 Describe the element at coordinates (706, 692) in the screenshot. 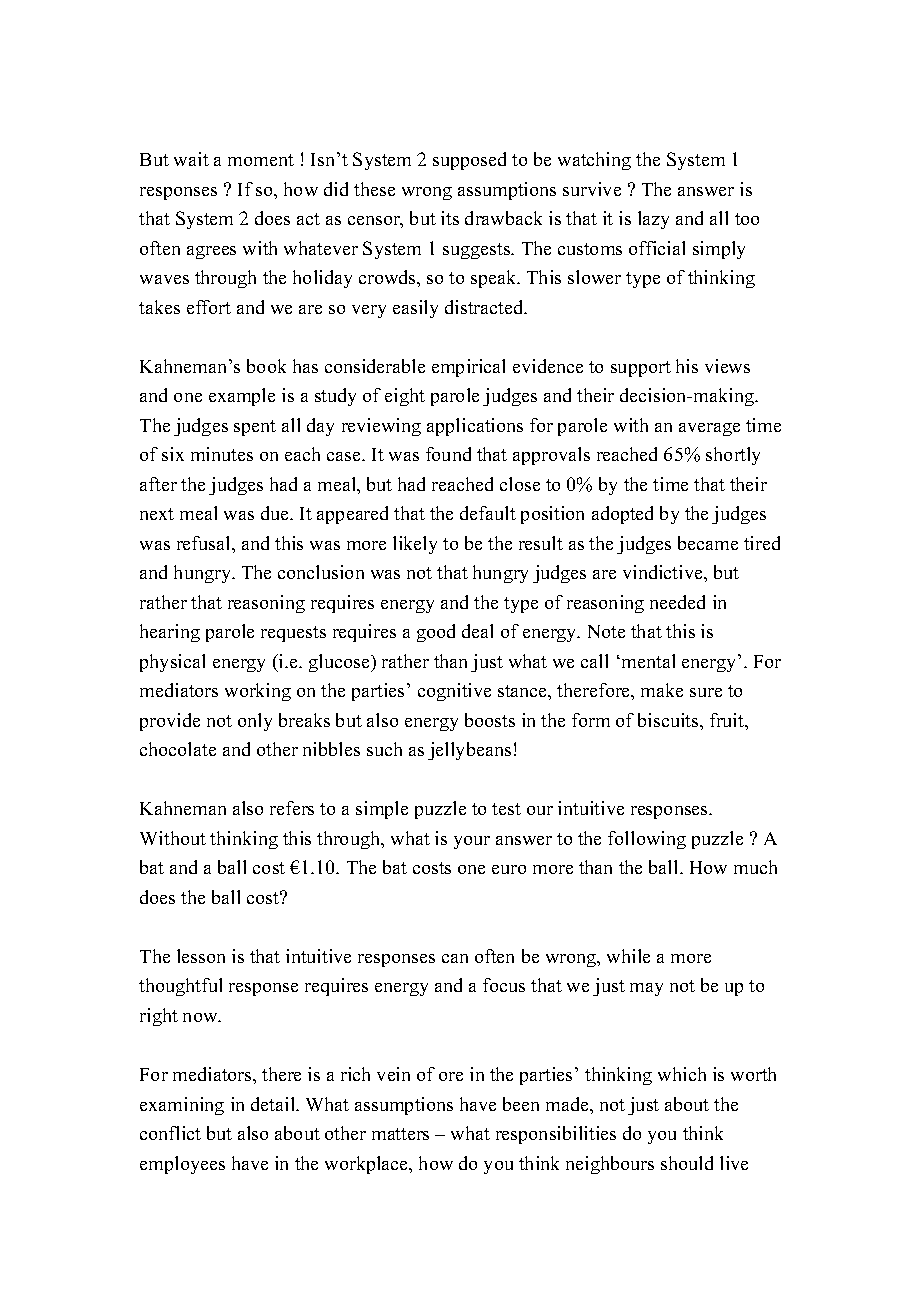

I see `sure` at that location.
